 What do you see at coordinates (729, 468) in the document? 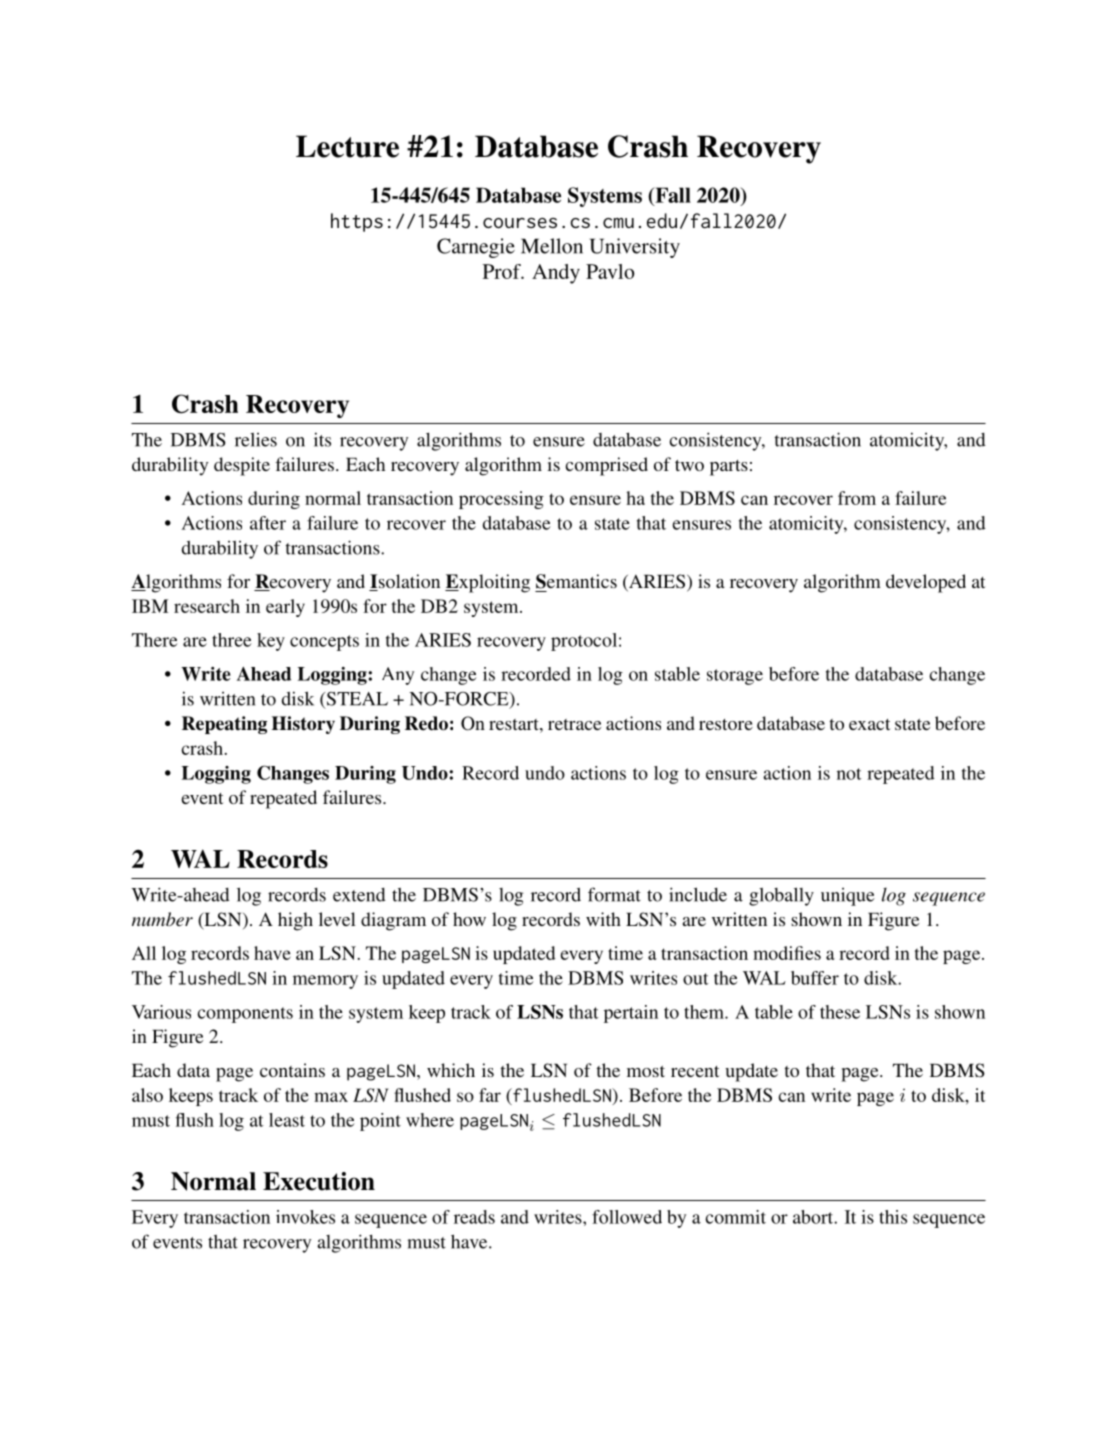
I see `parts` at bounding box center [729, 468].
